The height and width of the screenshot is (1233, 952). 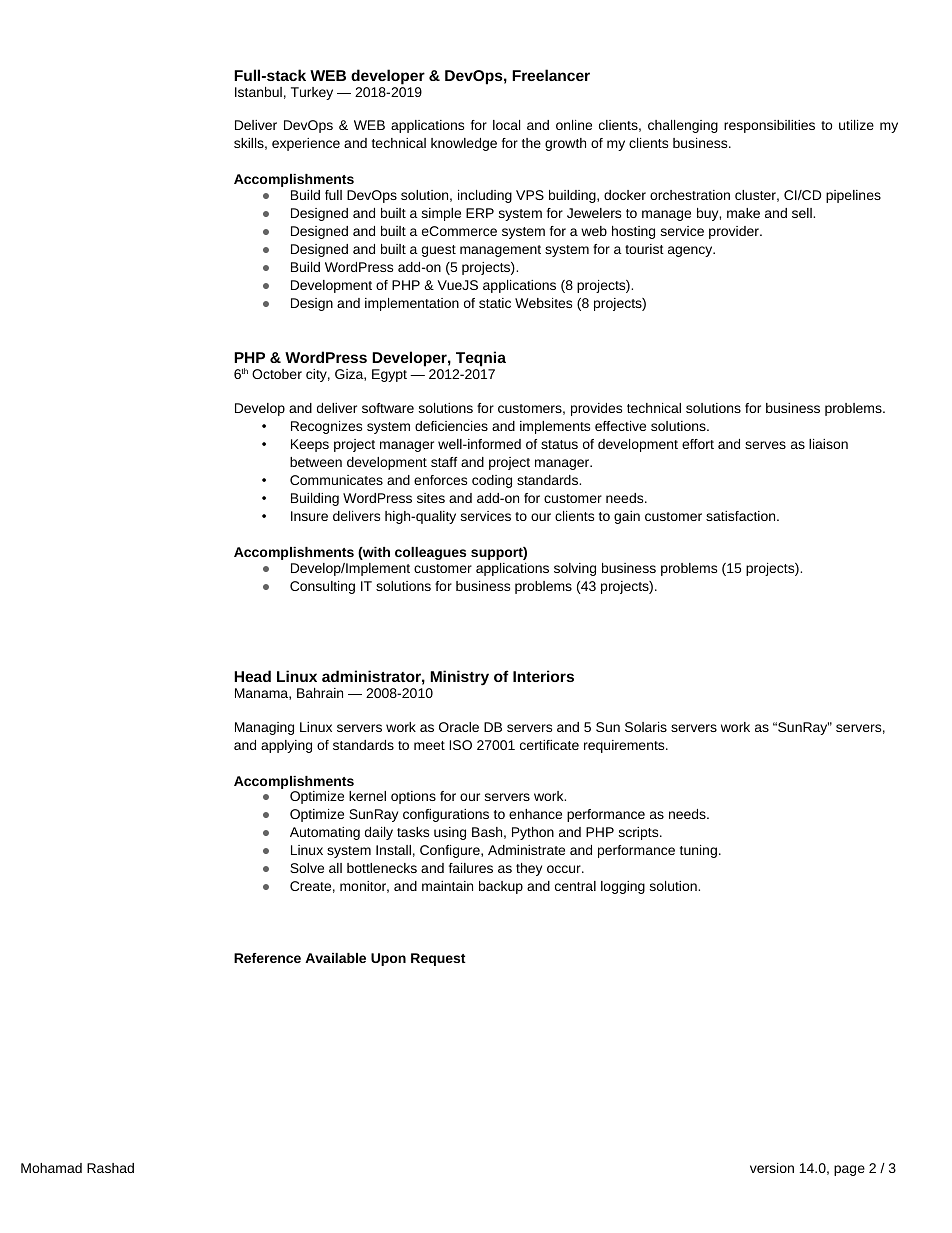 I want to click on Head, so click(x=252, y=676).
